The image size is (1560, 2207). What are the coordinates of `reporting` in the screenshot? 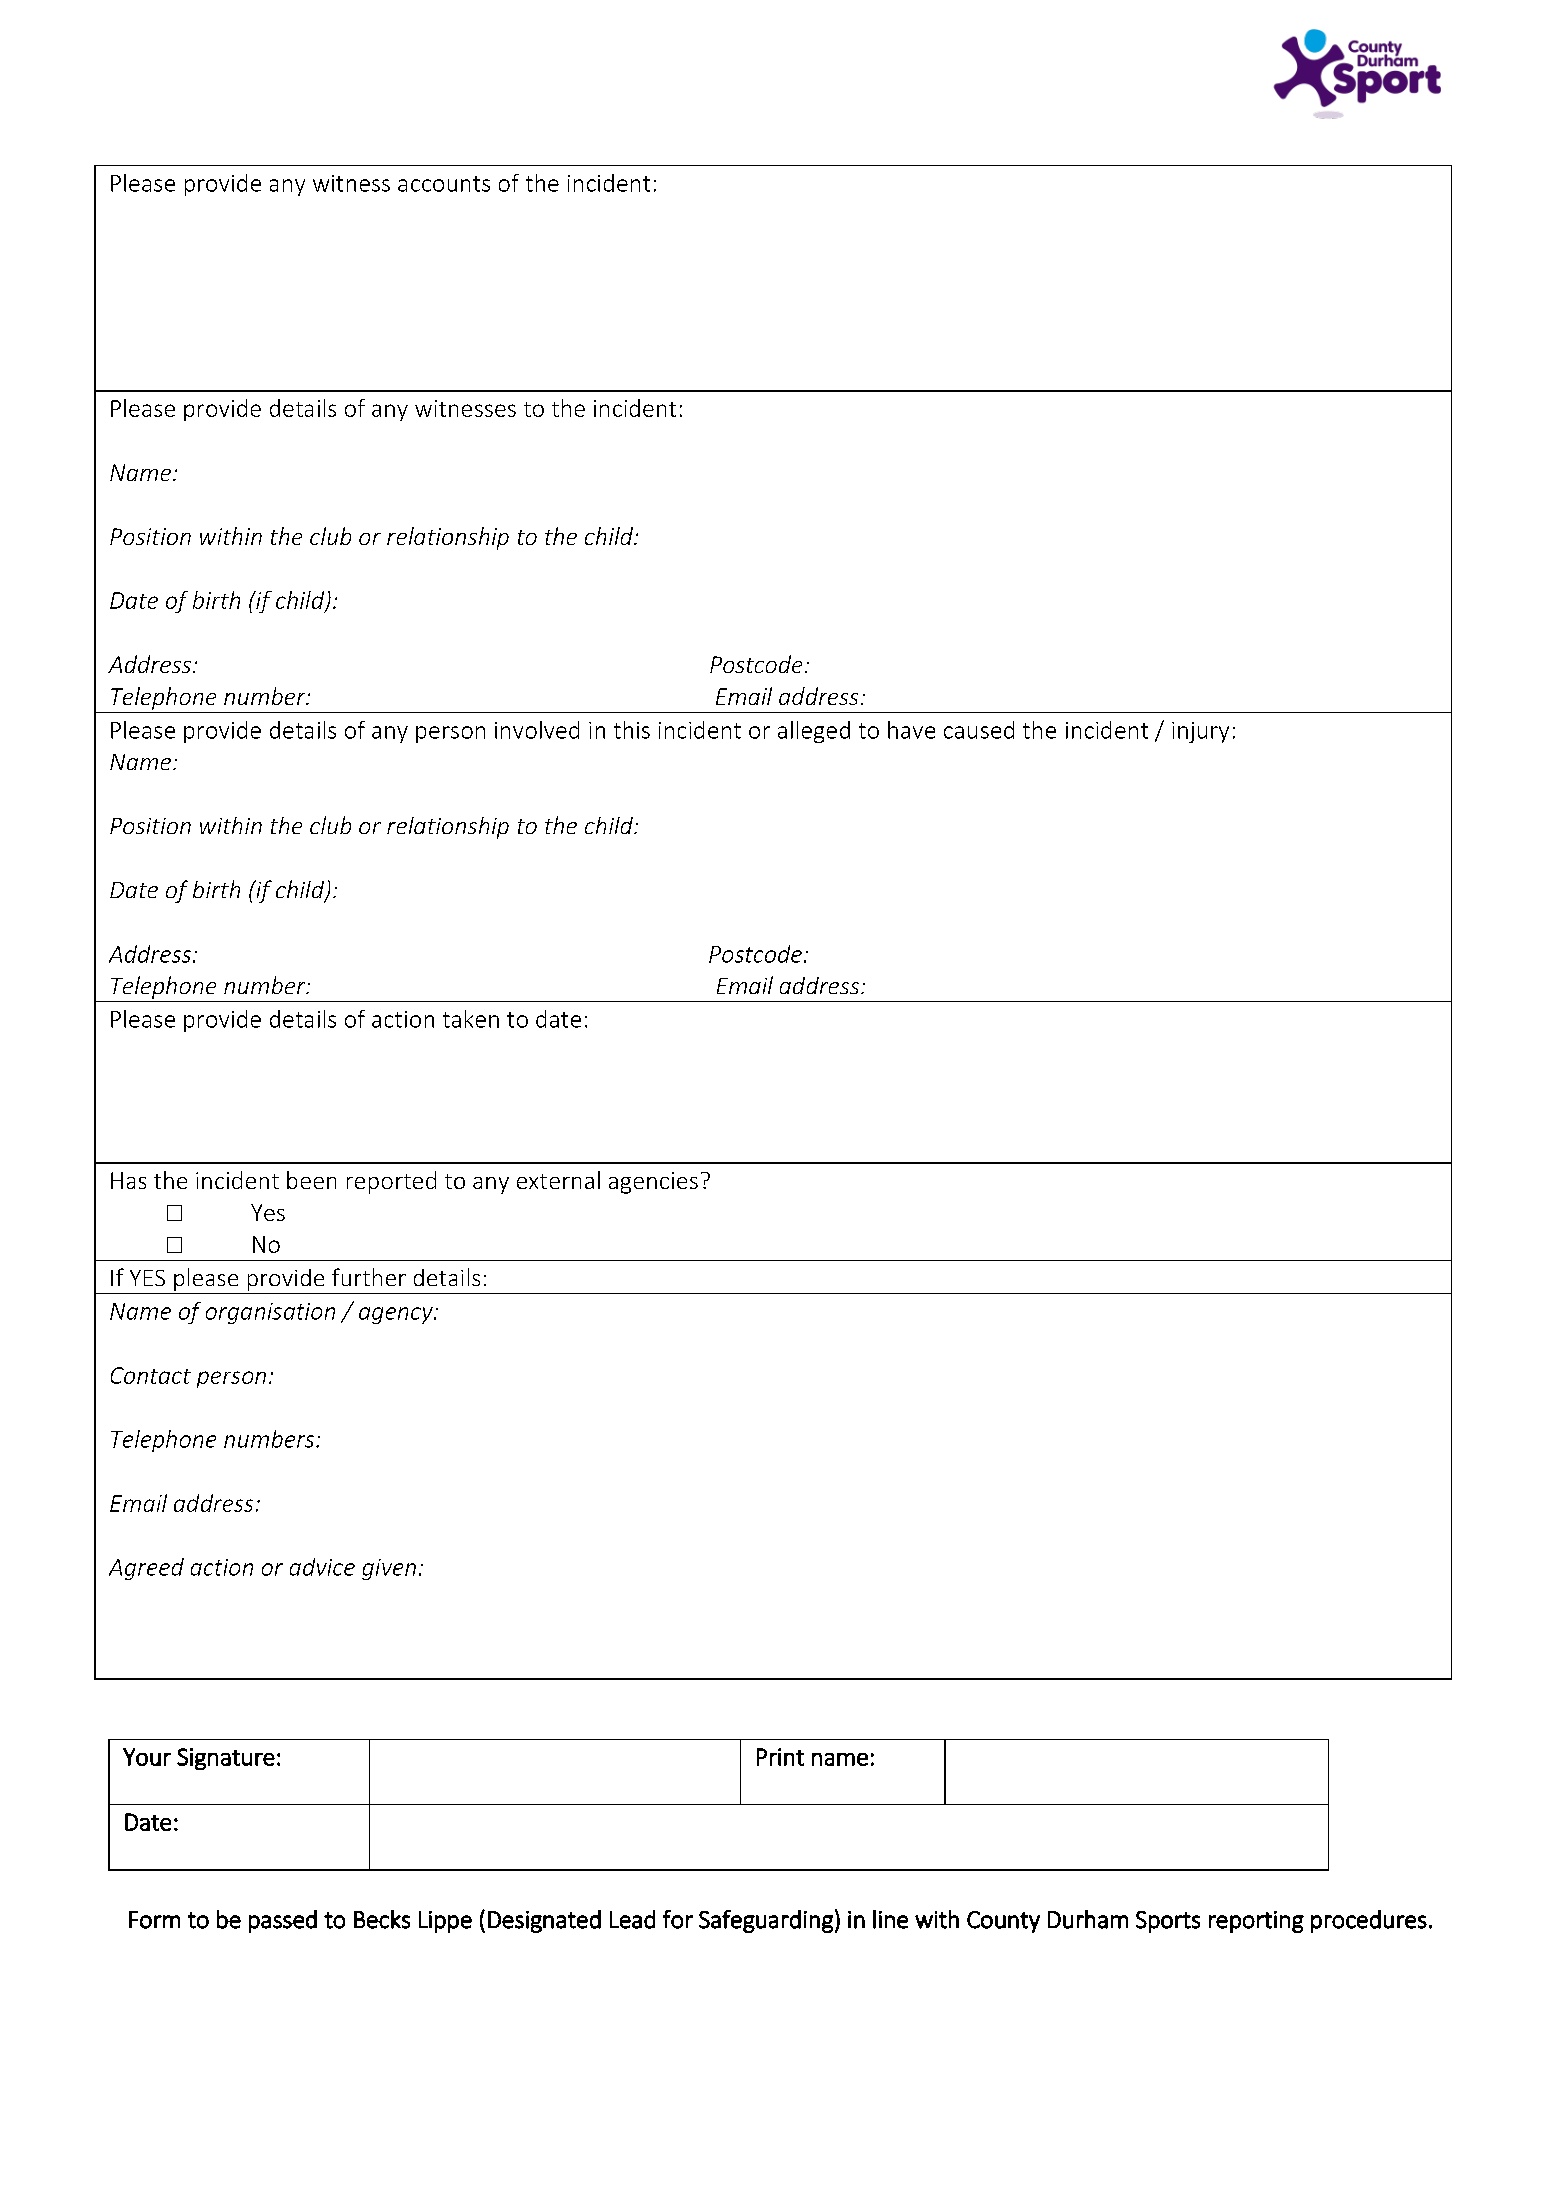 It's located at (1256, 1922).
